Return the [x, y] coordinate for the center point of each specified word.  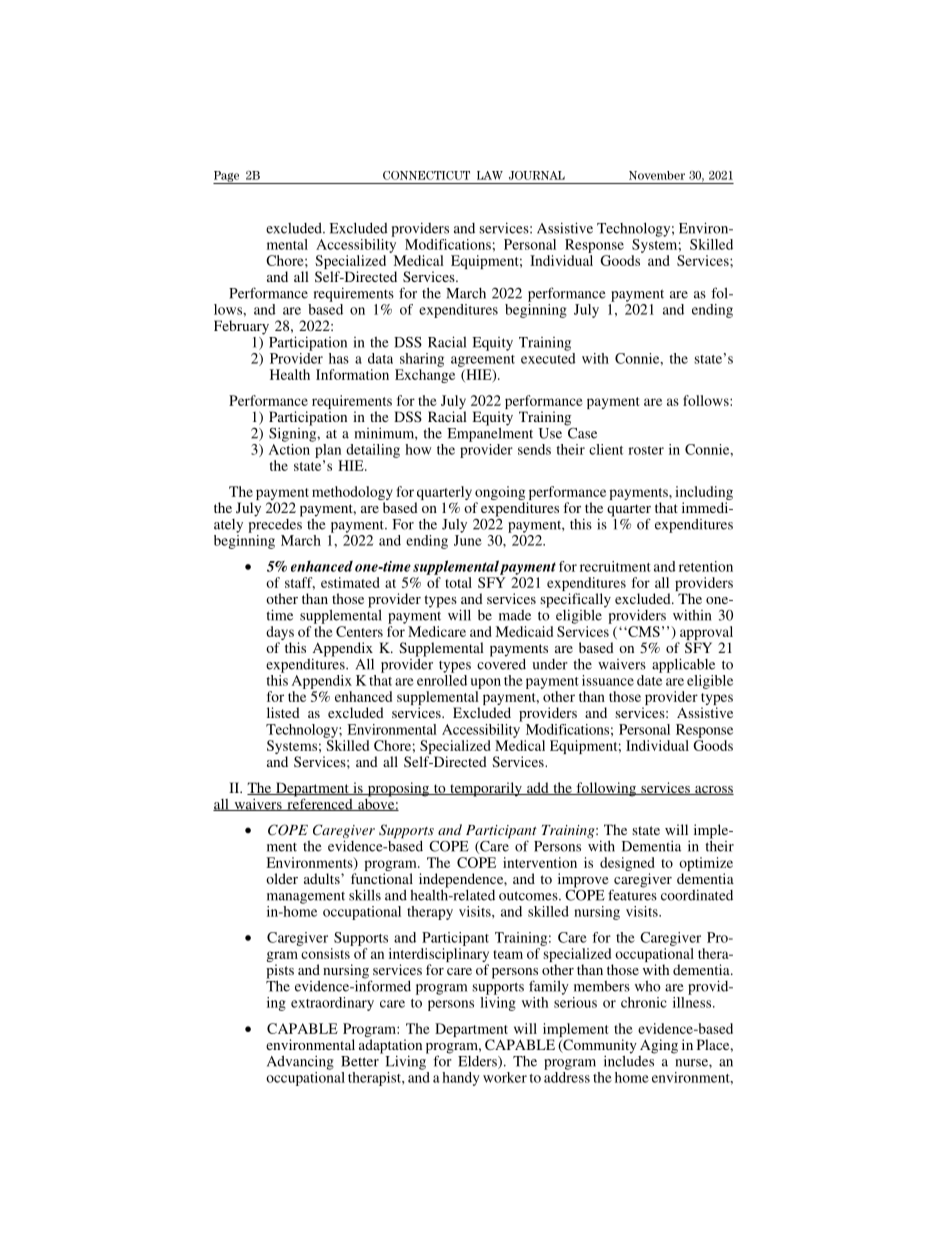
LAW [490, 175]
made [515, 615]
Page [227, 177]
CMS [643, 631]
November [657, 175]
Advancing [300, 1062]
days [280, 633]
